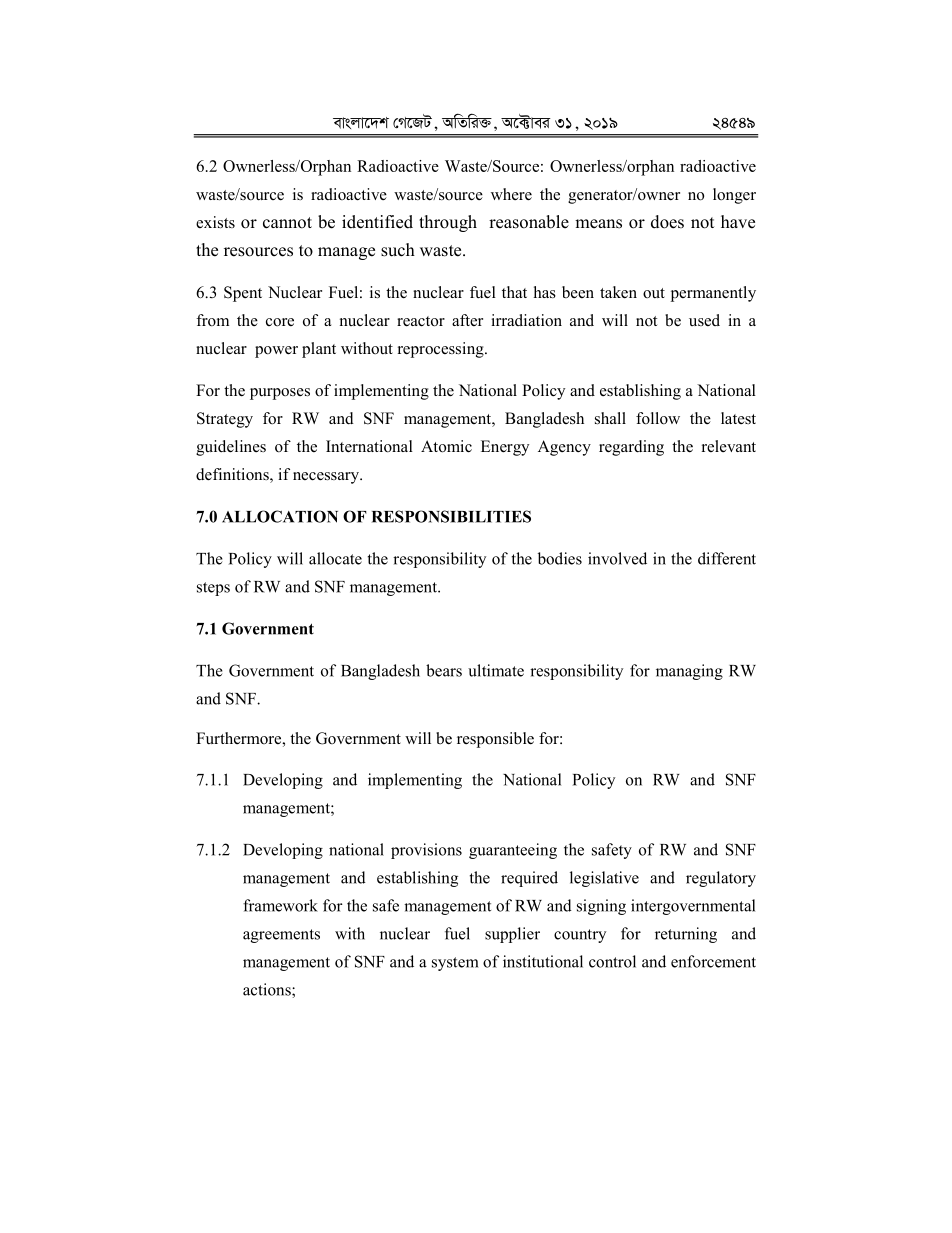  Describe the element at coordinates (455, 964) in the page. I see `system` at that location.
